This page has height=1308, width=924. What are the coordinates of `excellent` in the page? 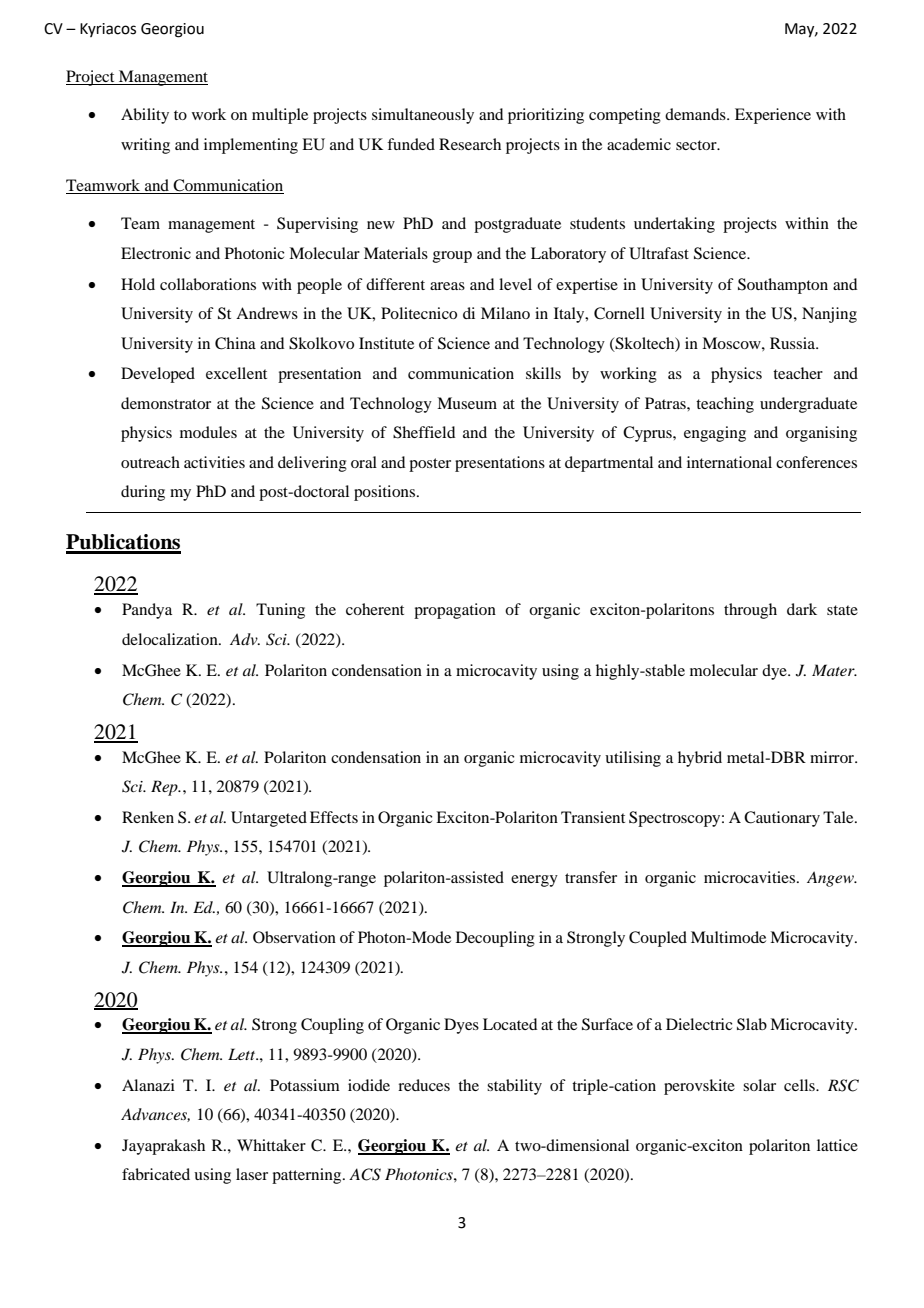 It's located at (236, 373).
